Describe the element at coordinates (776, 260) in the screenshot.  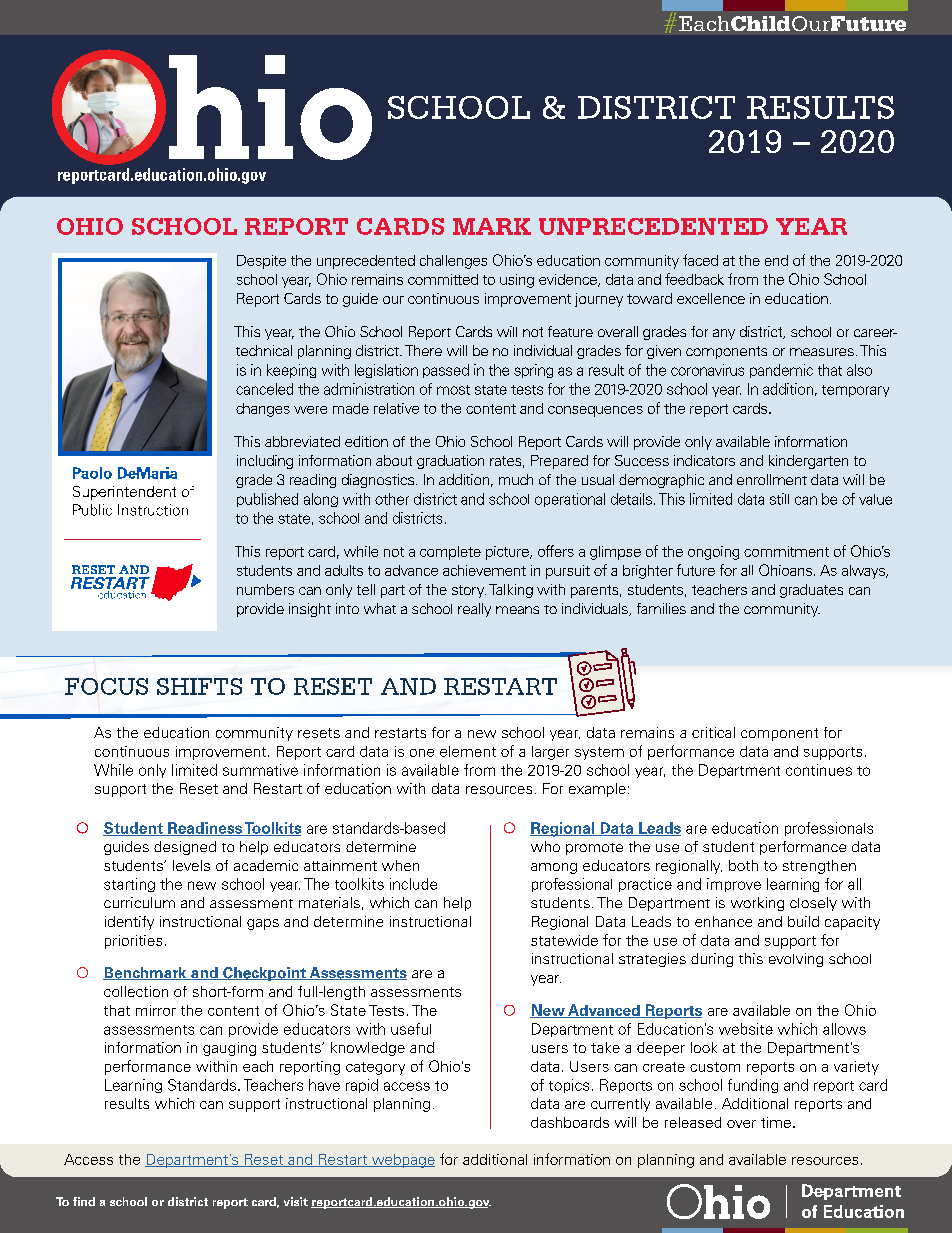
I see `end` at that location.
